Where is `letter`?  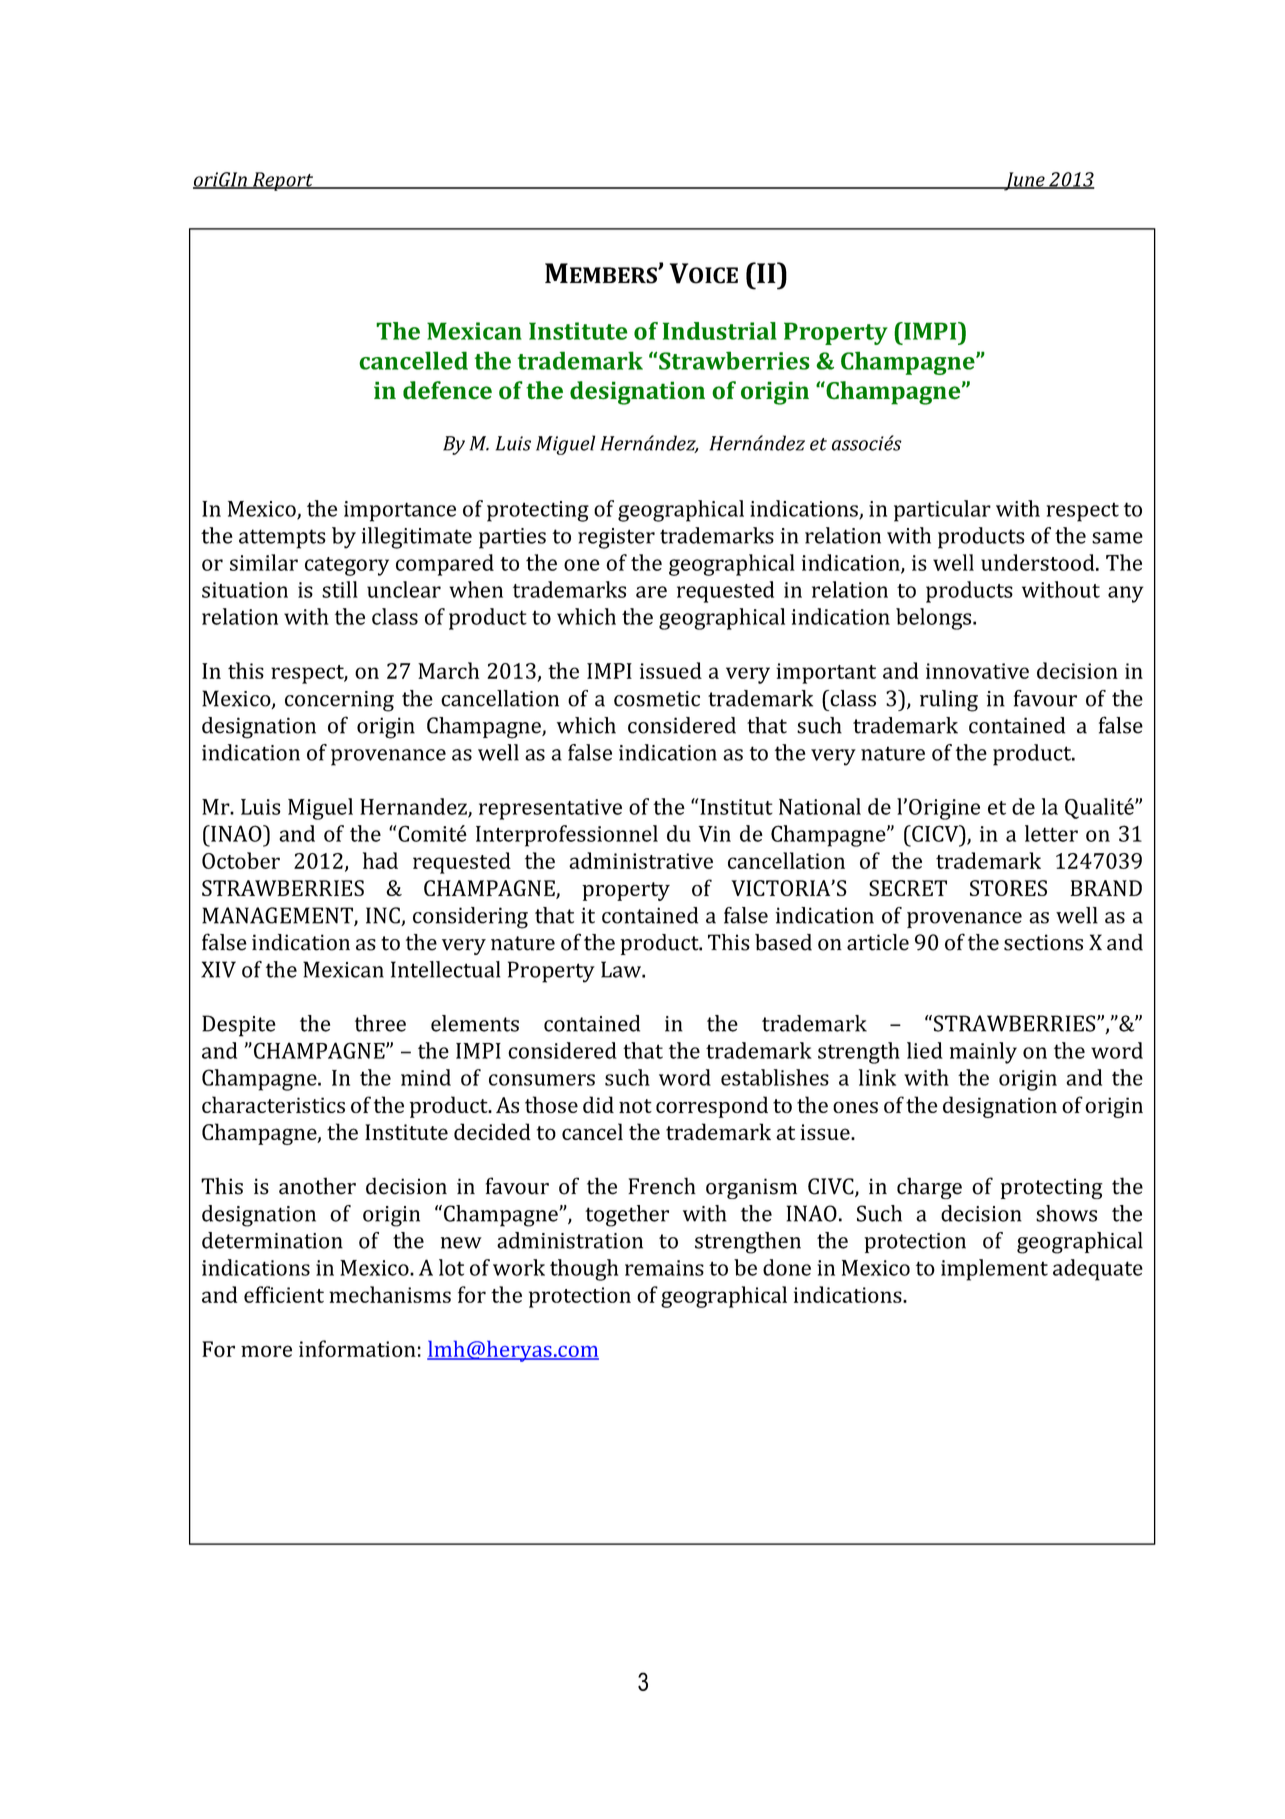
letter is located at coordinates (1051, 833).
